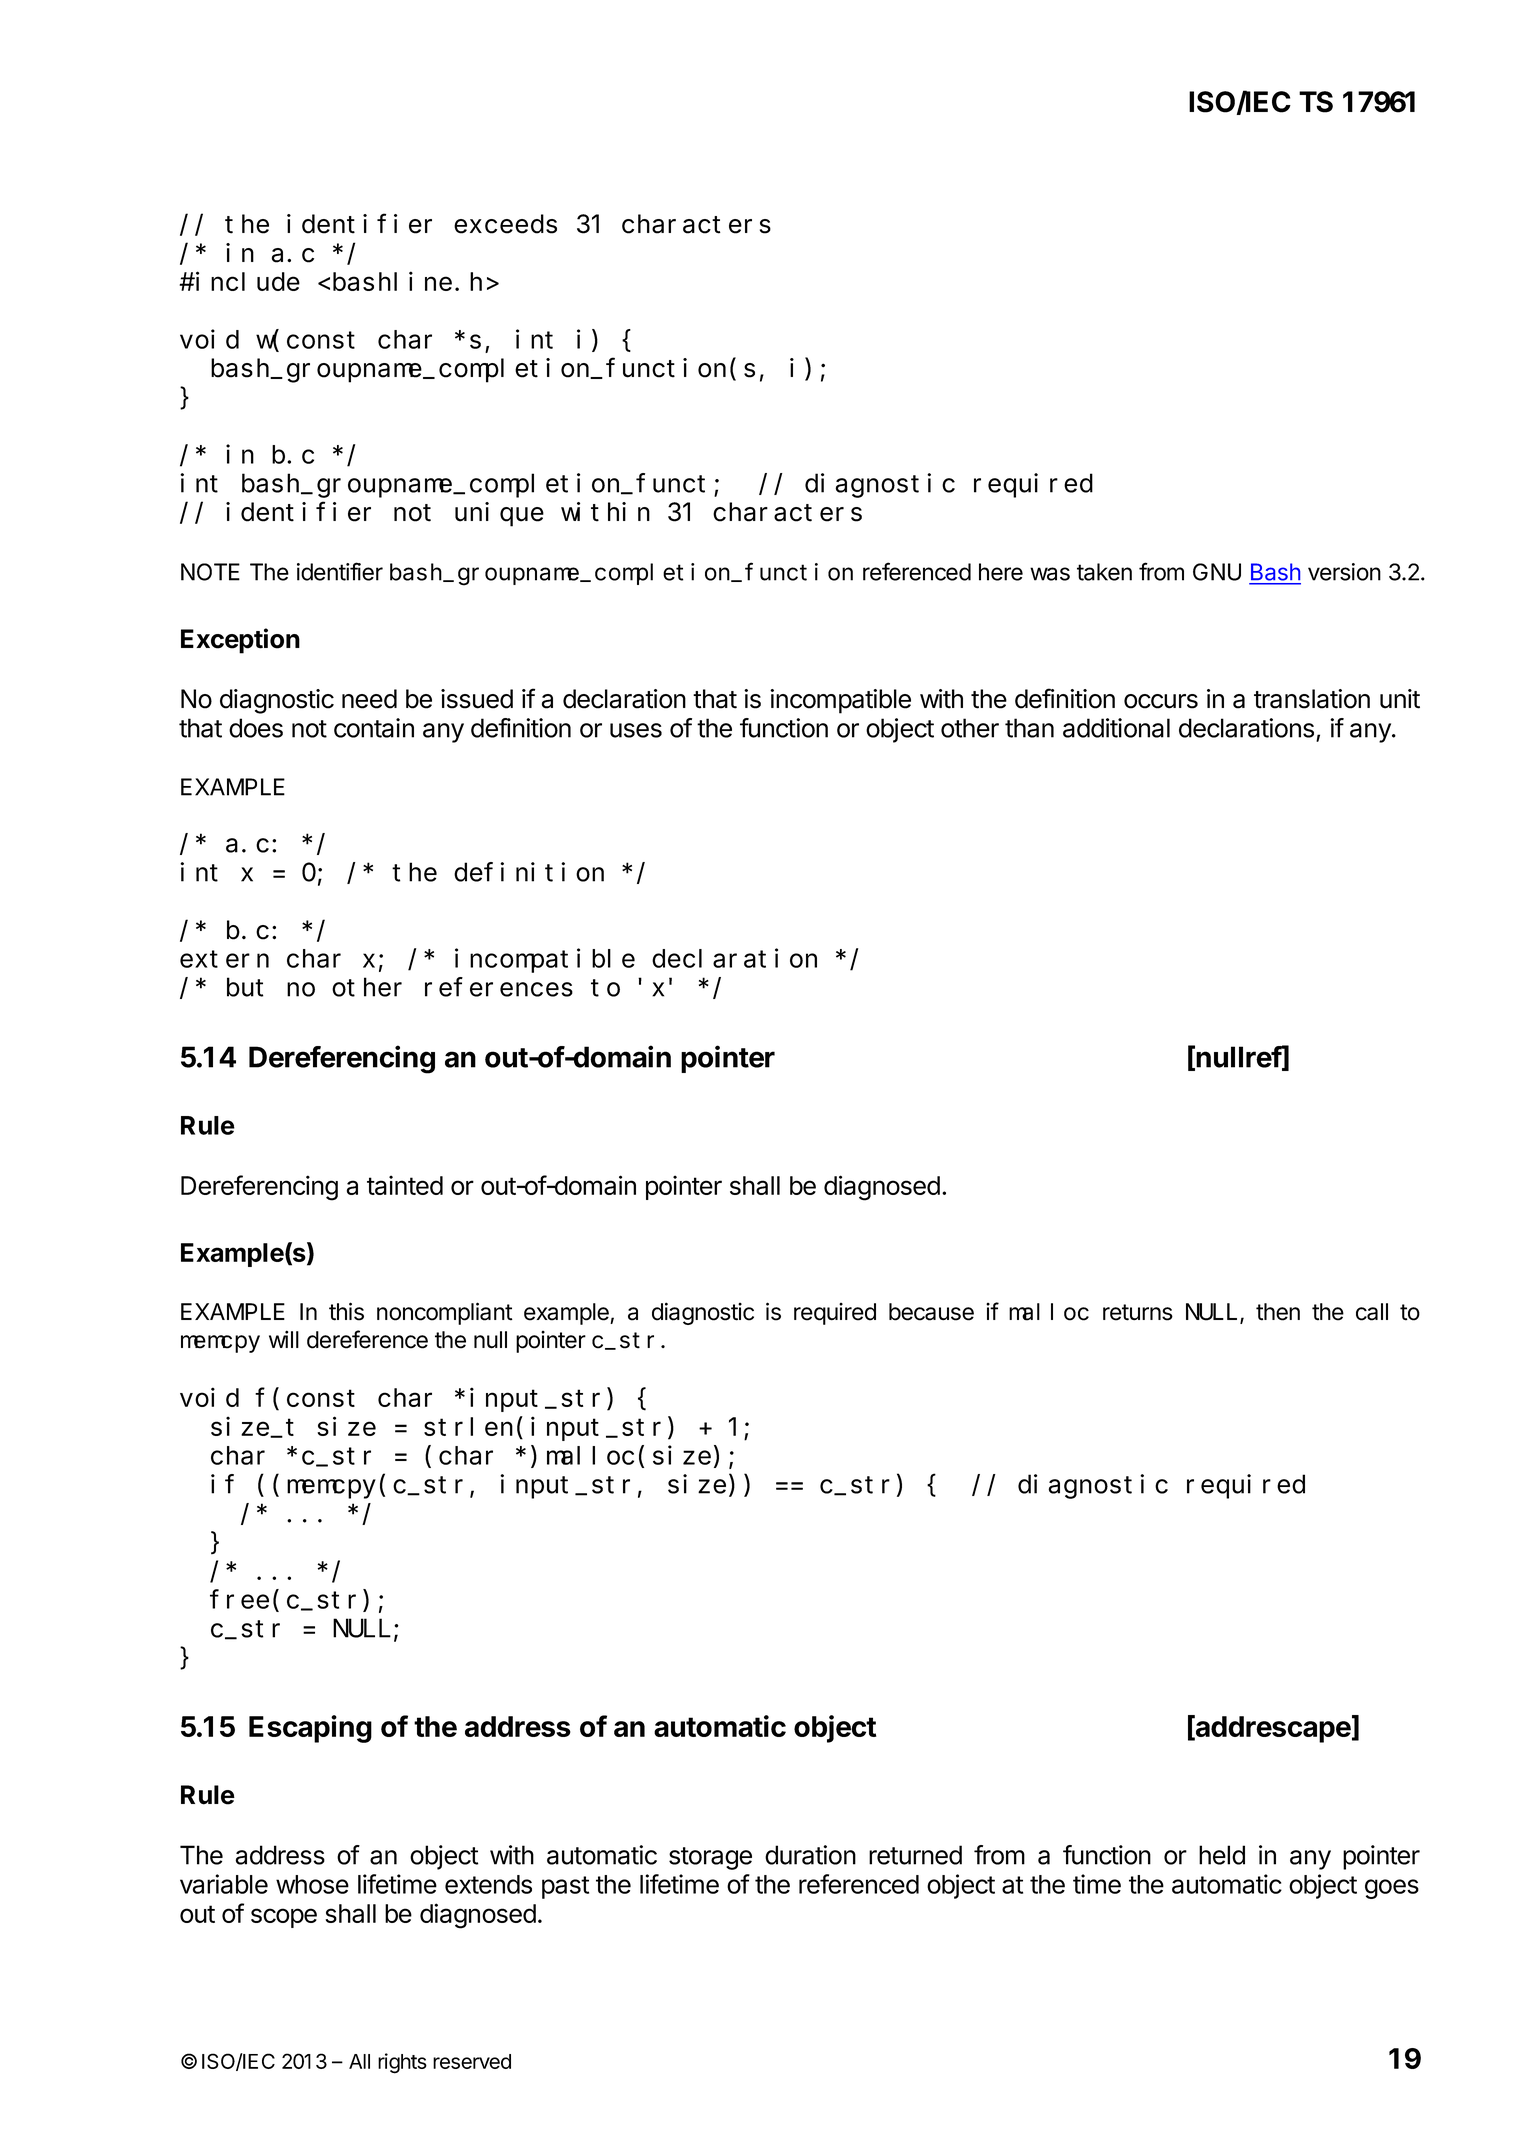 Image resolution: width=1513 pixels, height=2139 pixels. What do you see at coordinates (369, 699) in the page?
I see `need` at bounding box center [369, 699].
